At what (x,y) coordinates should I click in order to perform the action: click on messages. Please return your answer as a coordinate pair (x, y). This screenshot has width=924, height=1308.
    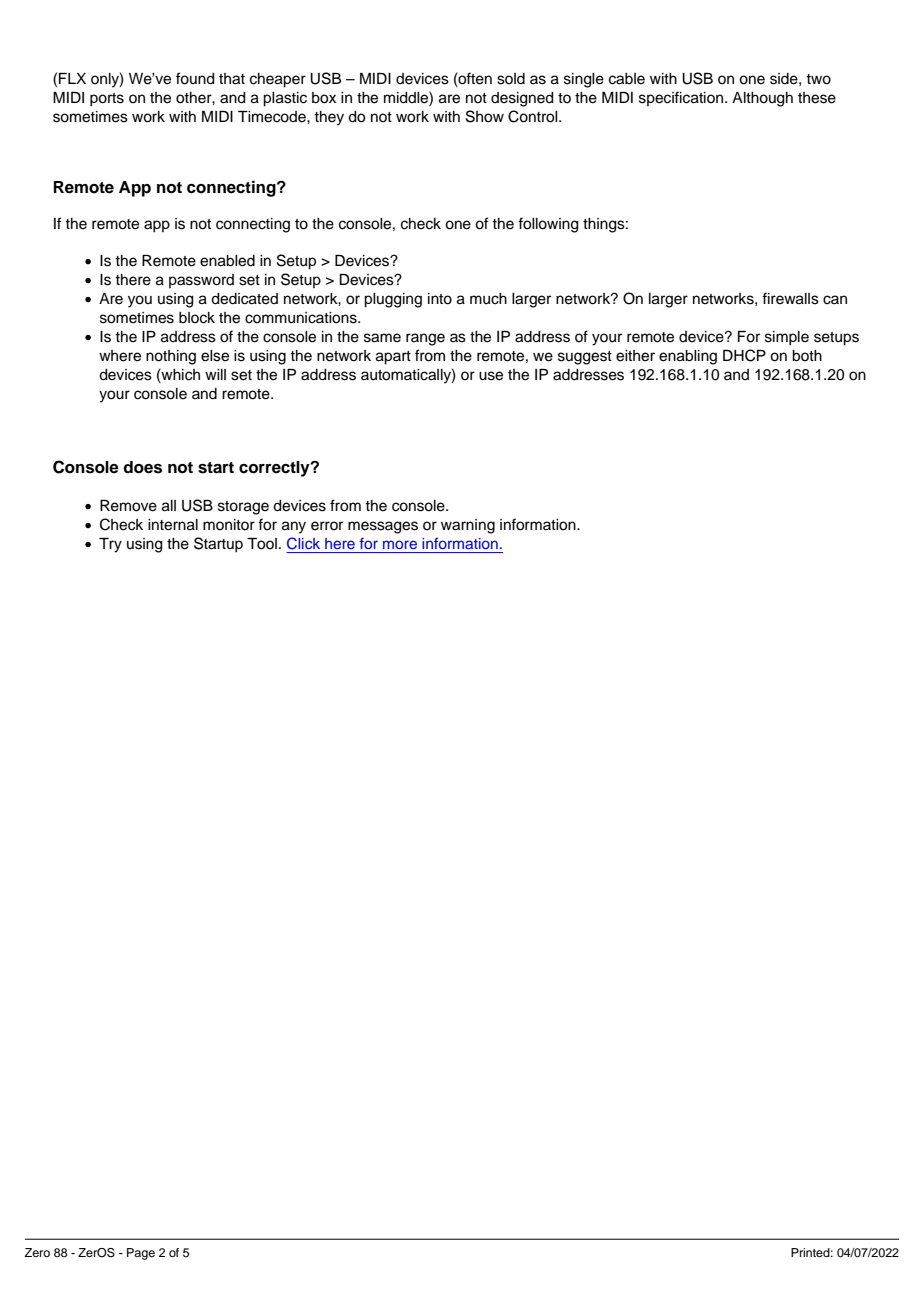
    Looking at the image, I should click on (383, 527).
